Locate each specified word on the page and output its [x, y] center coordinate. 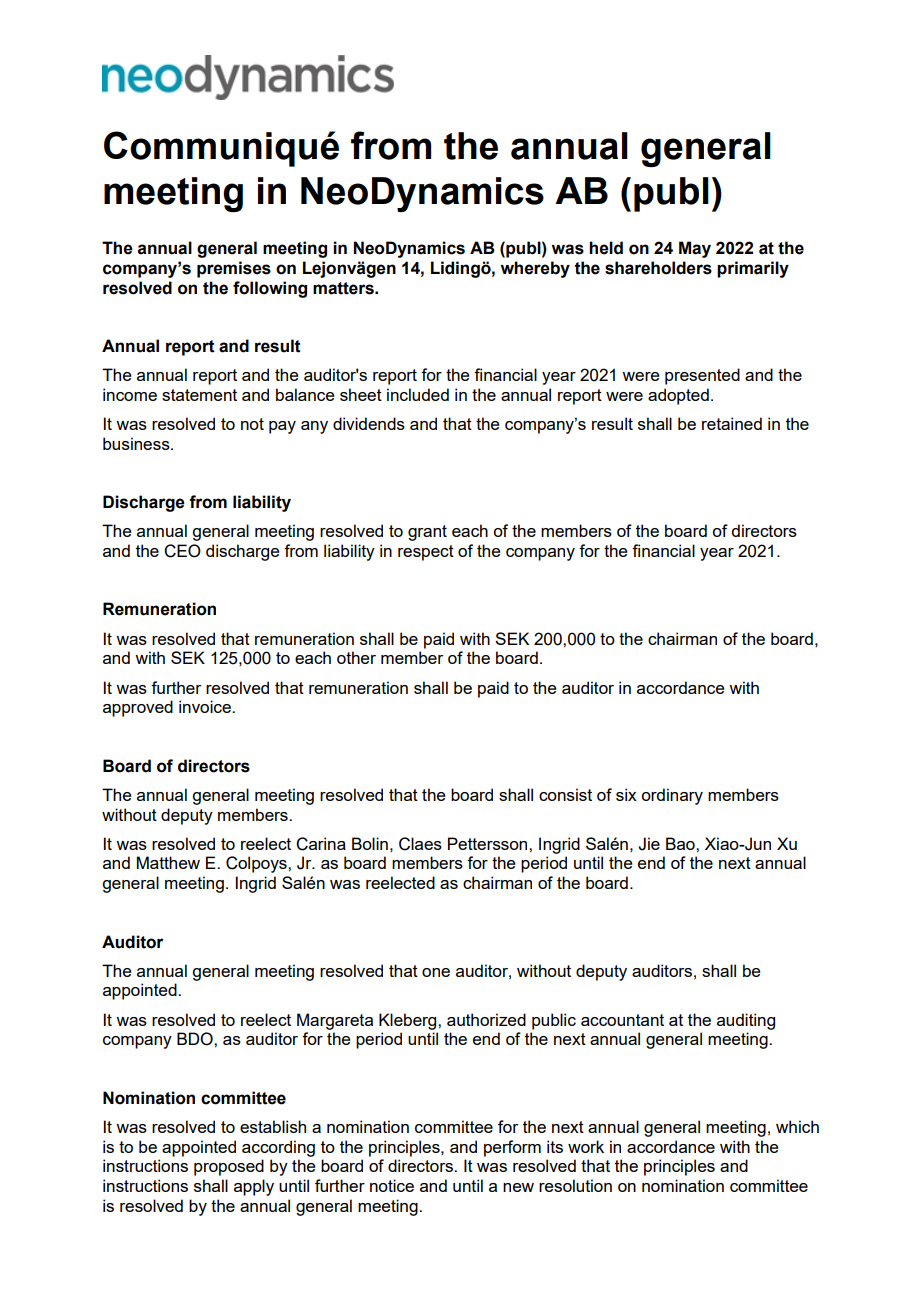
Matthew [168, 862]
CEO [182, 551]
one [436, 972]
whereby [535, 269]
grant [427, 533]
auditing [746, 1021]
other [356, 657]
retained [732, 423]
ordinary [672, 796]
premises [234, 269]
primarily [753, 269]
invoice [206, 706]
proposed [229, 1167]
